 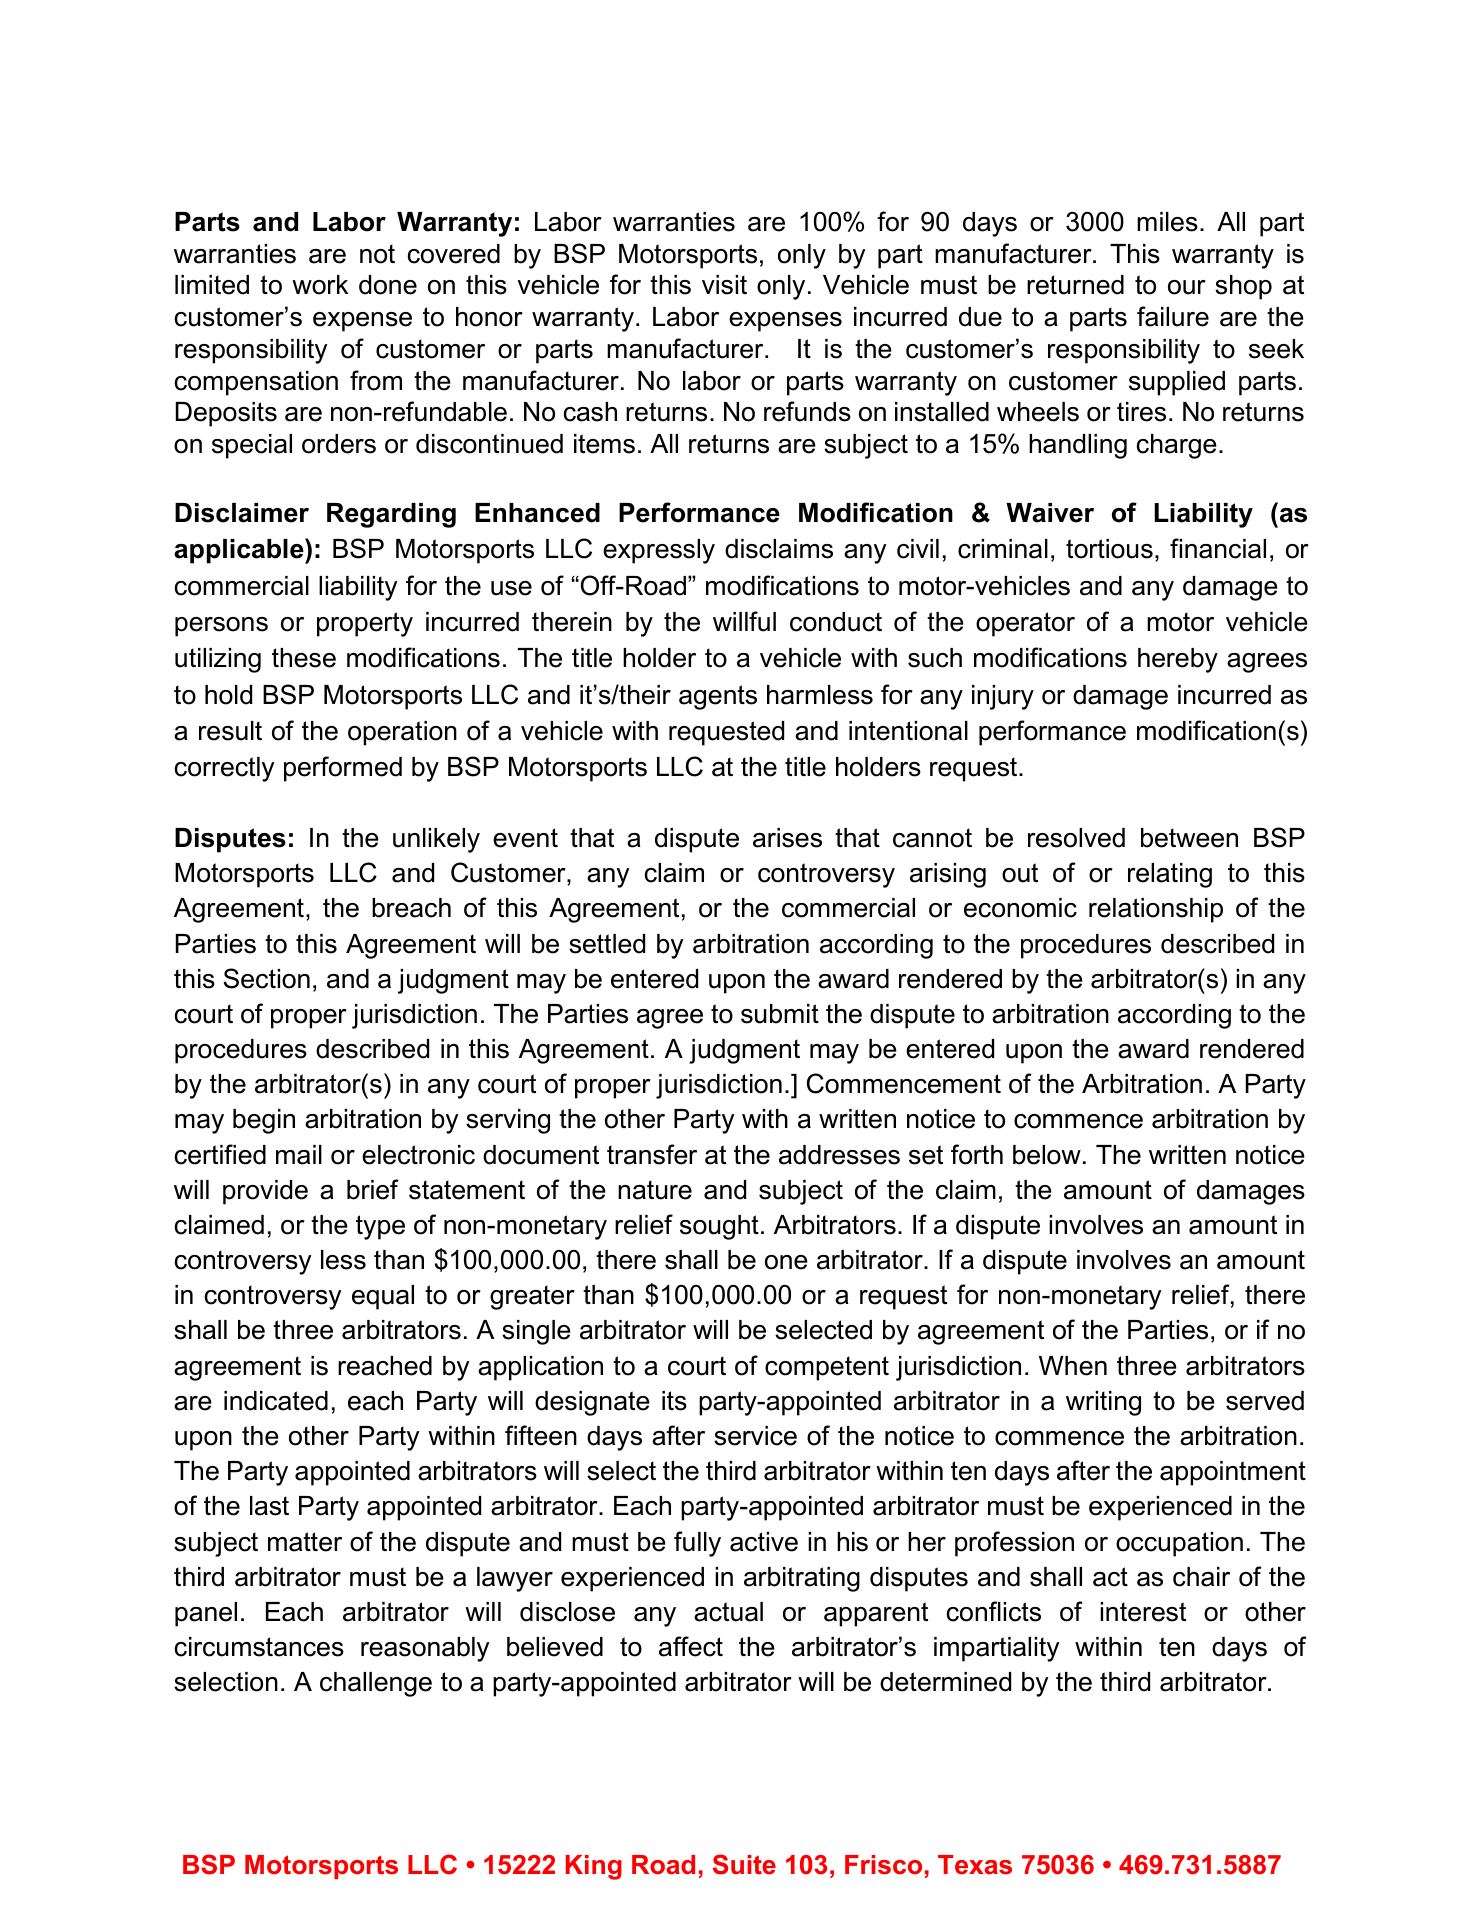 What do you see at coordinates (719, 1227) in the screenshot?
I see `sought` at bounding box center [719, 1227].
